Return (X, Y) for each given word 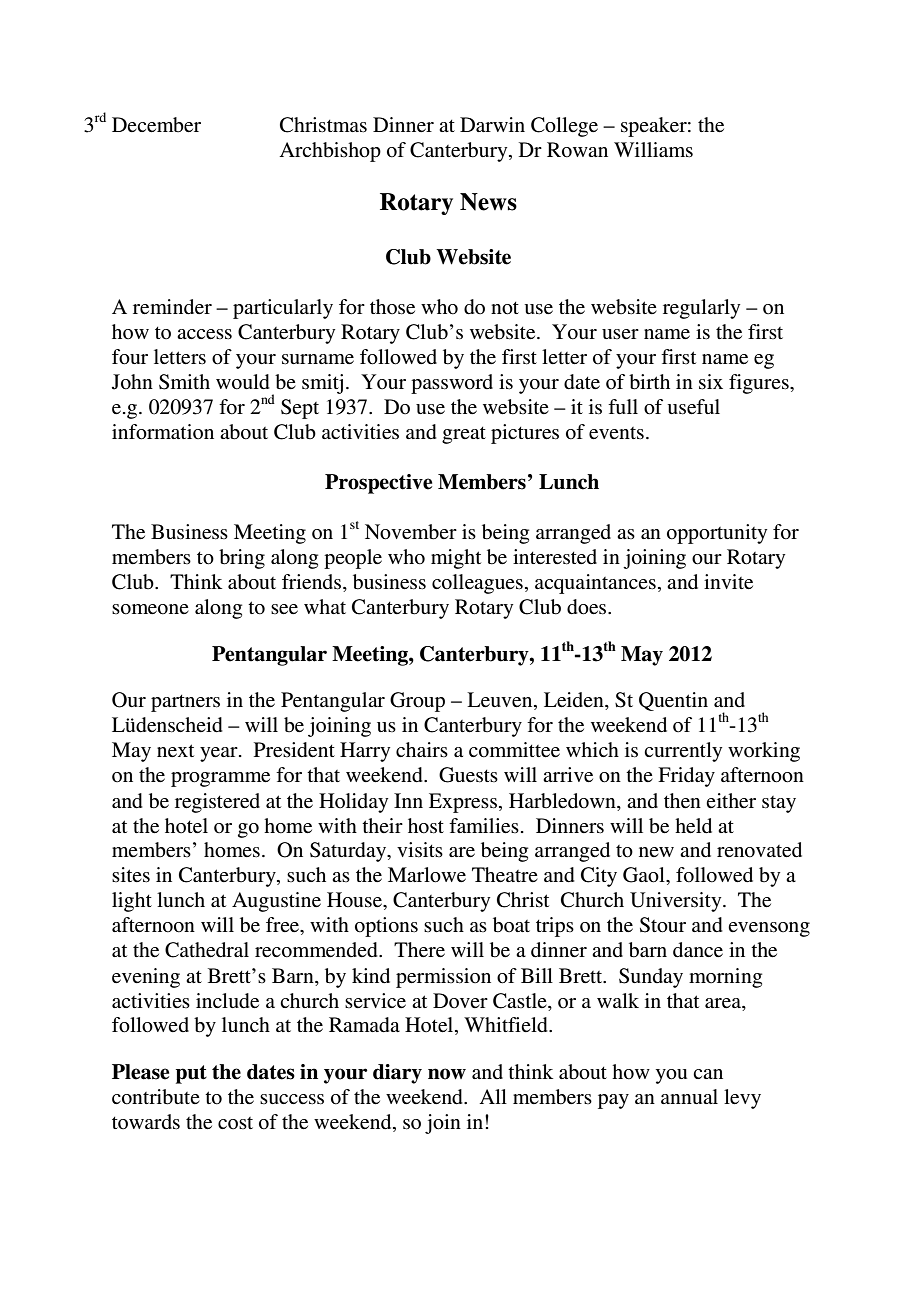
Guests (468, 775)
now (447, 1074)
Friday (686, 777)
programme (220, 779)
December (156, 125)
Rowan (577, 150)
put (191, 1074)
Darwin (492, 124)
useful (694, 407)
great (464, 435)
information (163, 432)
